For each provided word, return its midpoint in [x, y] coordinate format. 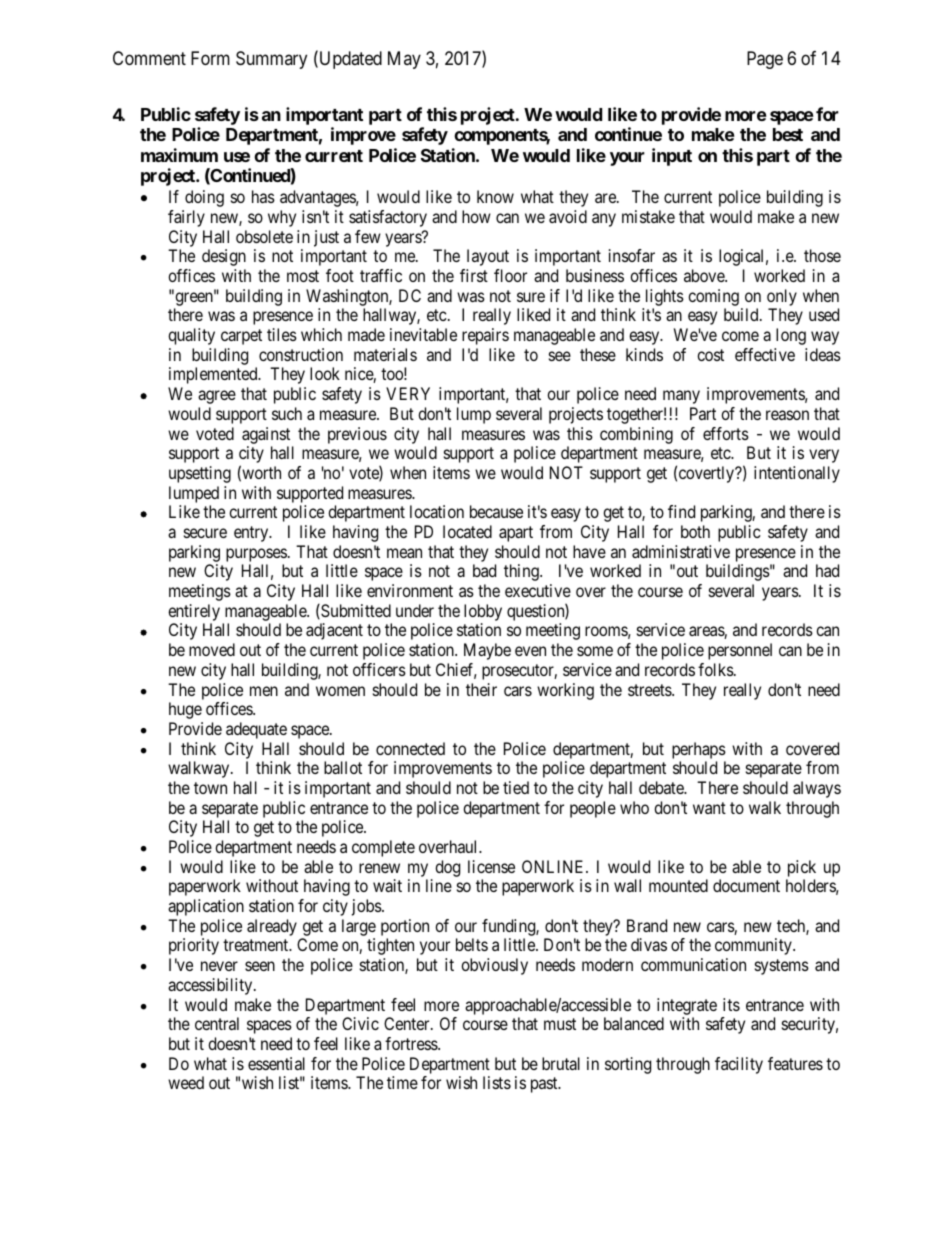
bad [484, 570]
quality [191, 336]
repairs [485, 336]
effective [765, 354]
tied [516, 787]
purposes [256, 555]
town [210, 788]
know [495, 196]
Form [210, 58]
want [709, 808]
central [217, 1023]
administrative [681, 551]
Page [765, 60]
